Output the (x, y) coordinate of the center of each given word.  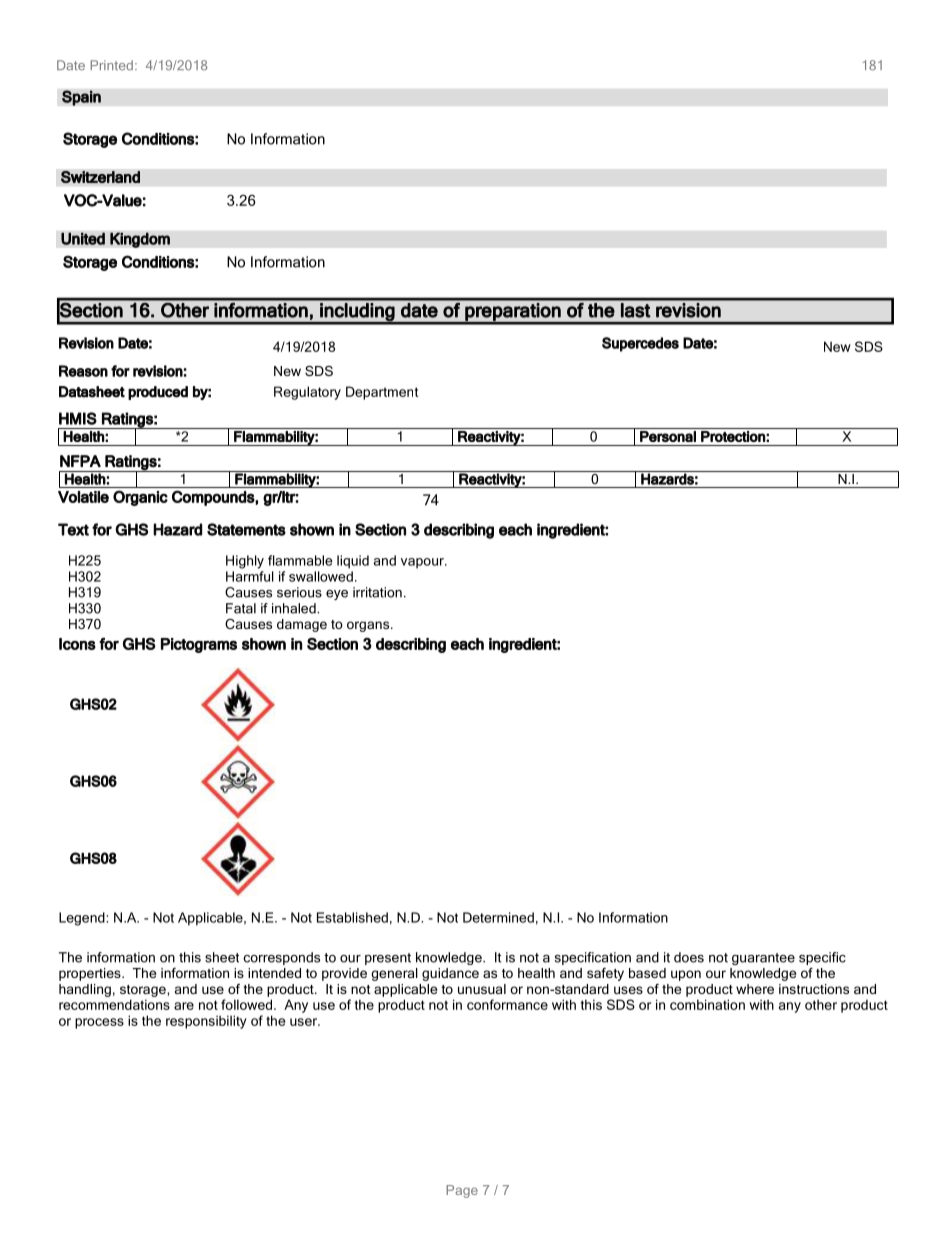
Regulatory (307, 393)
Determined (498, 917)
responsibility (206, 1022)
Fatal (241, 608)
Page (462, 1191)
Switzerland (100, 177)
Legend (83, 919)
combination (707, 1004)
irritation (377, 592)
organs (369, 626)
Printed (112, 65)
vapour (423, 563)
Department (382, 393)
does (689, 957)
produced (158, 393)
